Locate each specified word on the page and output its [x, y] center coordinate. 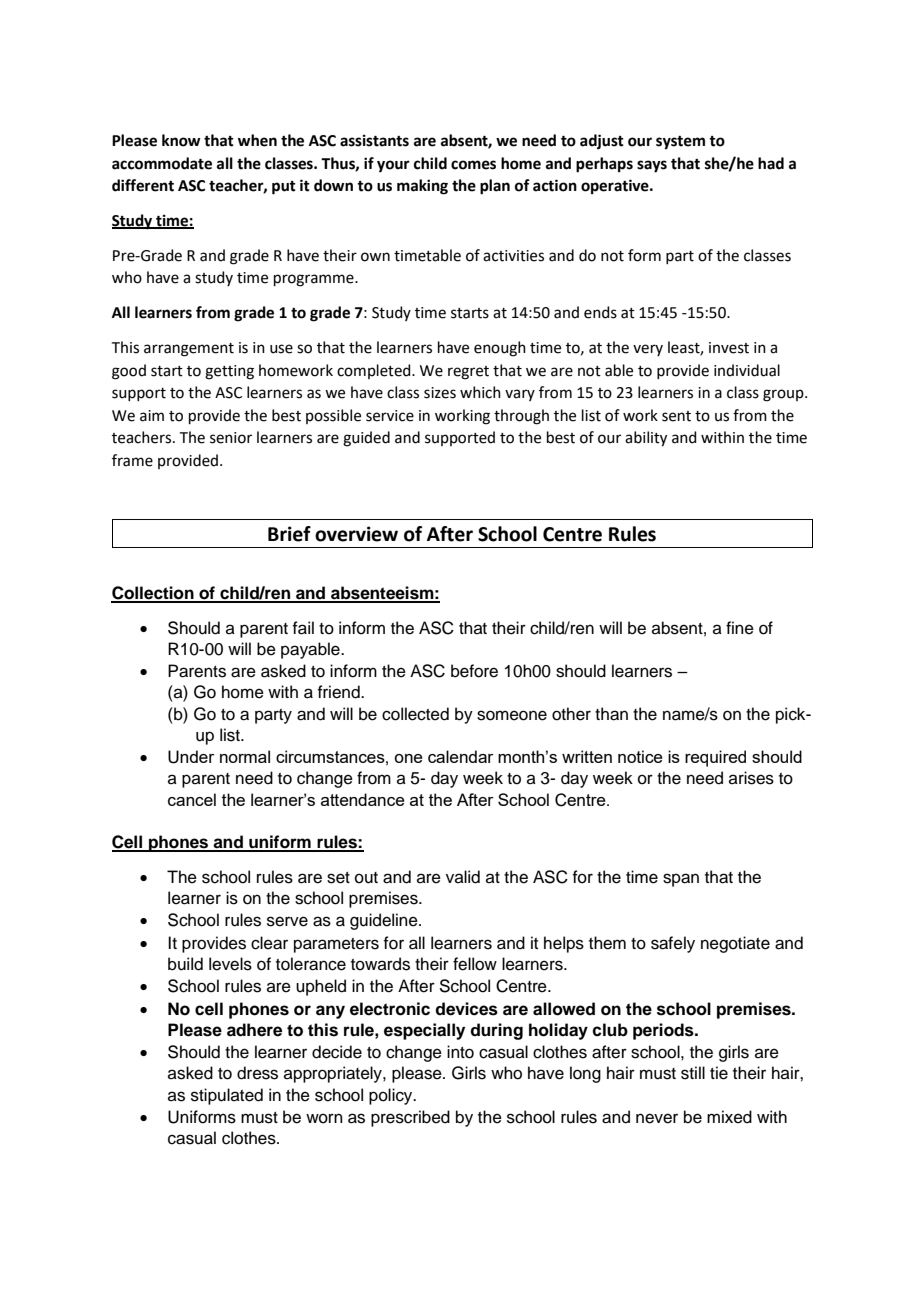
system [680, 143]
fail [303, 628]
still [693, 1073]
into [460, 1052]
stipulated [227, 1096]
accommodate [162, 163]
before [474, 671]
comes [473, 165]
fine [740, 628]
